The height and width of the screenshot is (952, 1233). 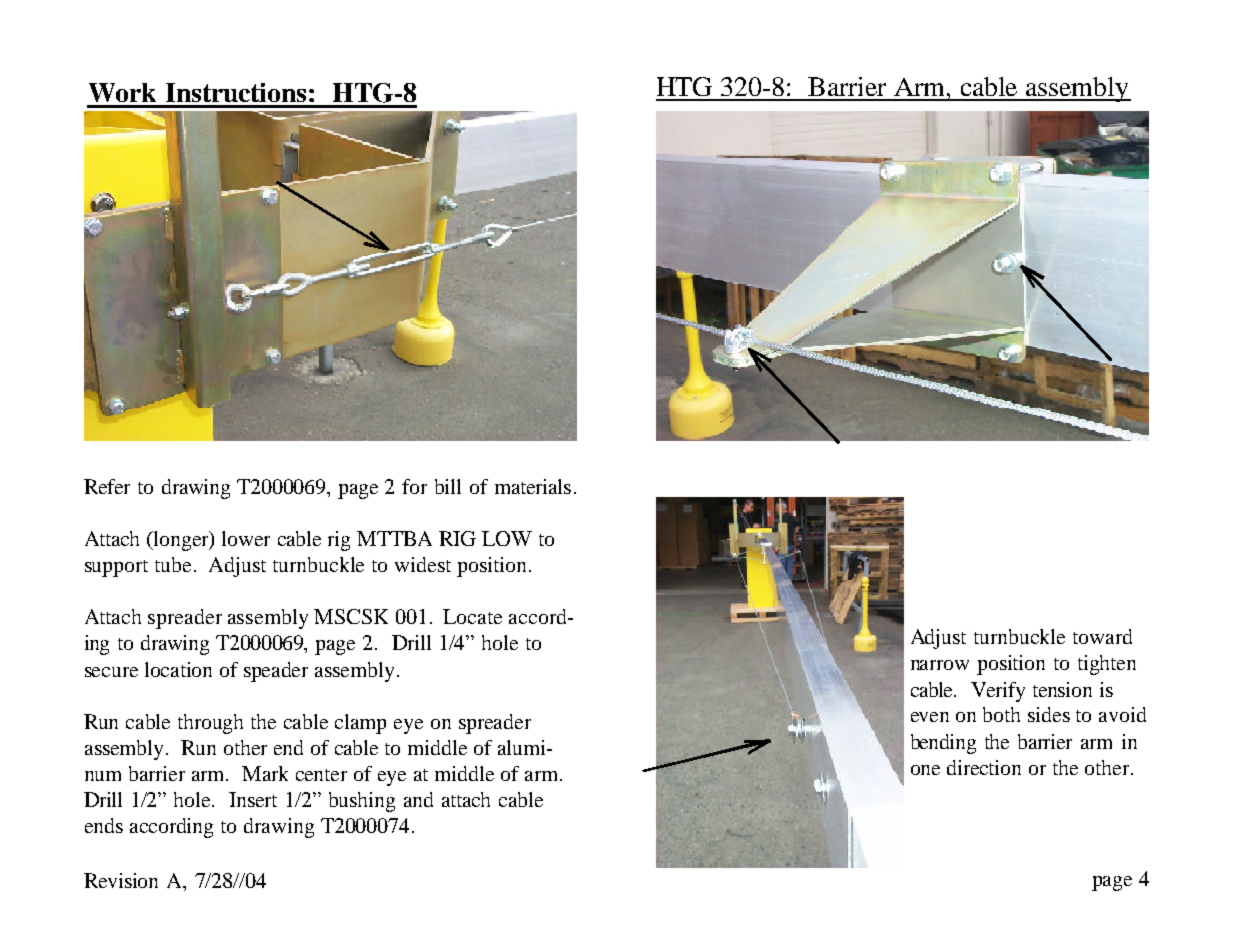 What do you see at coordinates (178, 669) in the screenshot?
I see `location` at bounding box center [178, 669].
